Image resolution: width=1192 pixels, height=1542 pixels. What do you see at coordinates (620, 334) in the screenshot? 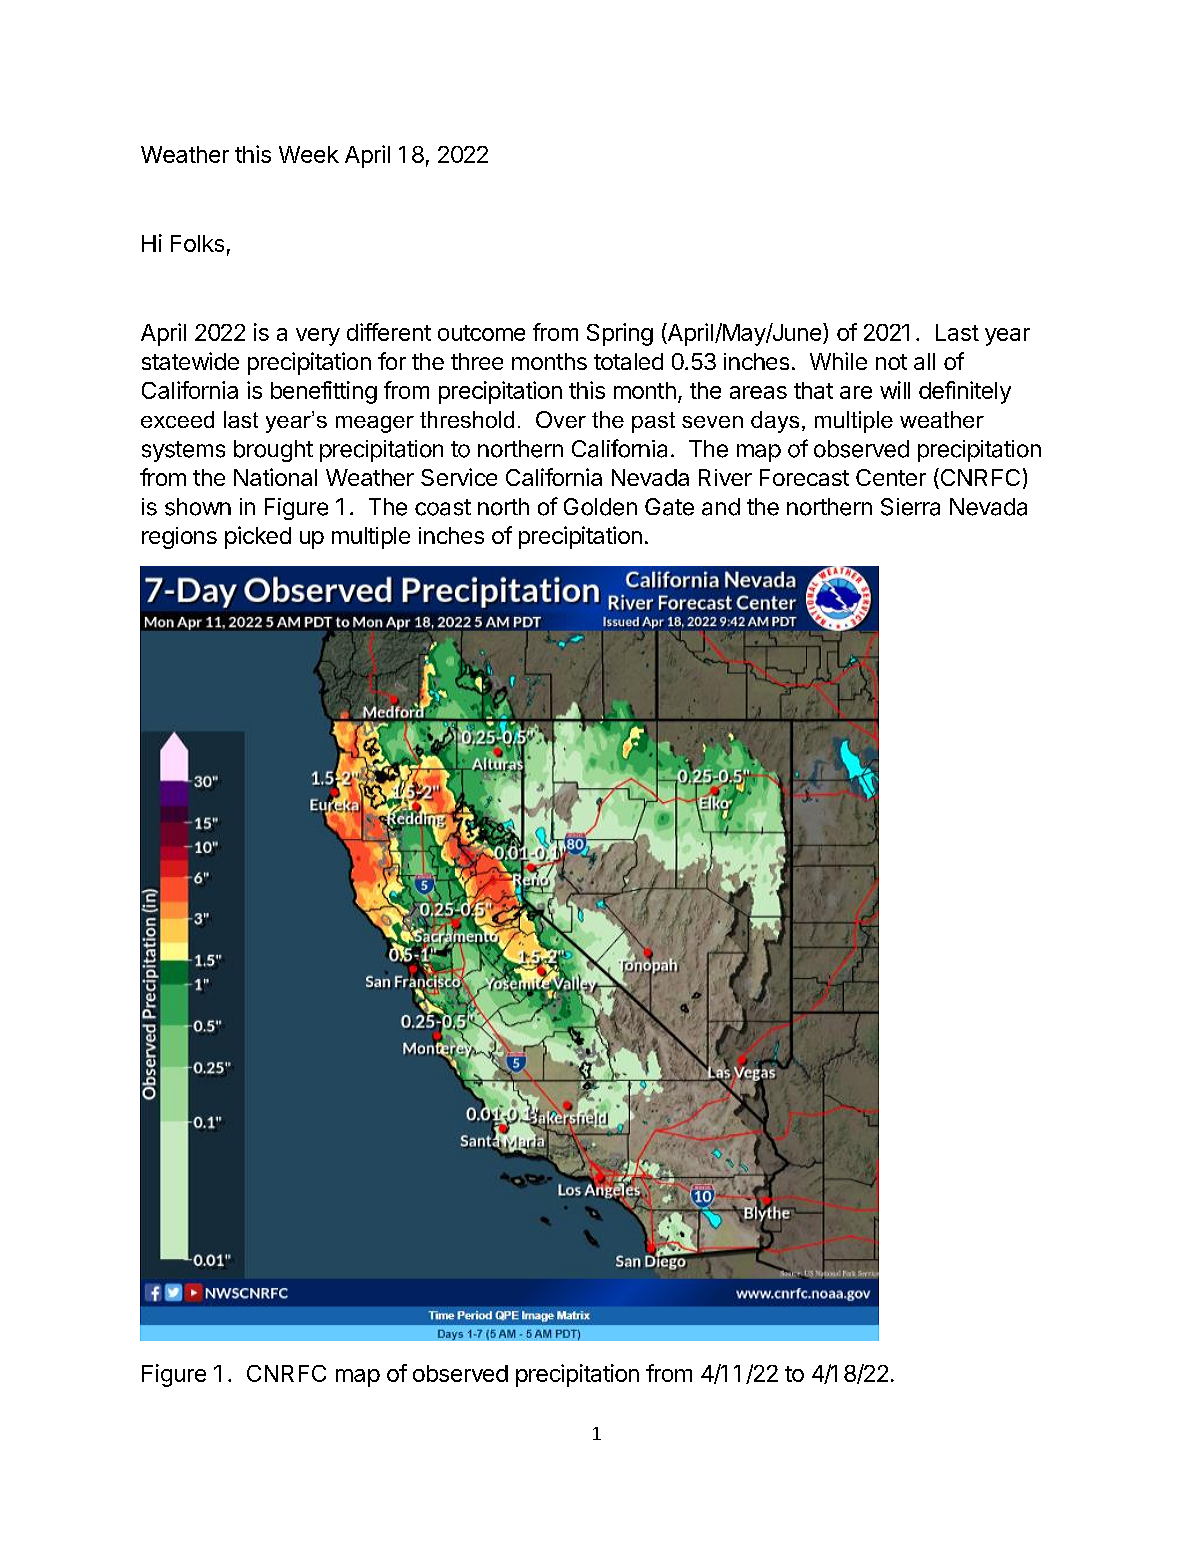
I see `Spring` at bounding box center [620, 334].
